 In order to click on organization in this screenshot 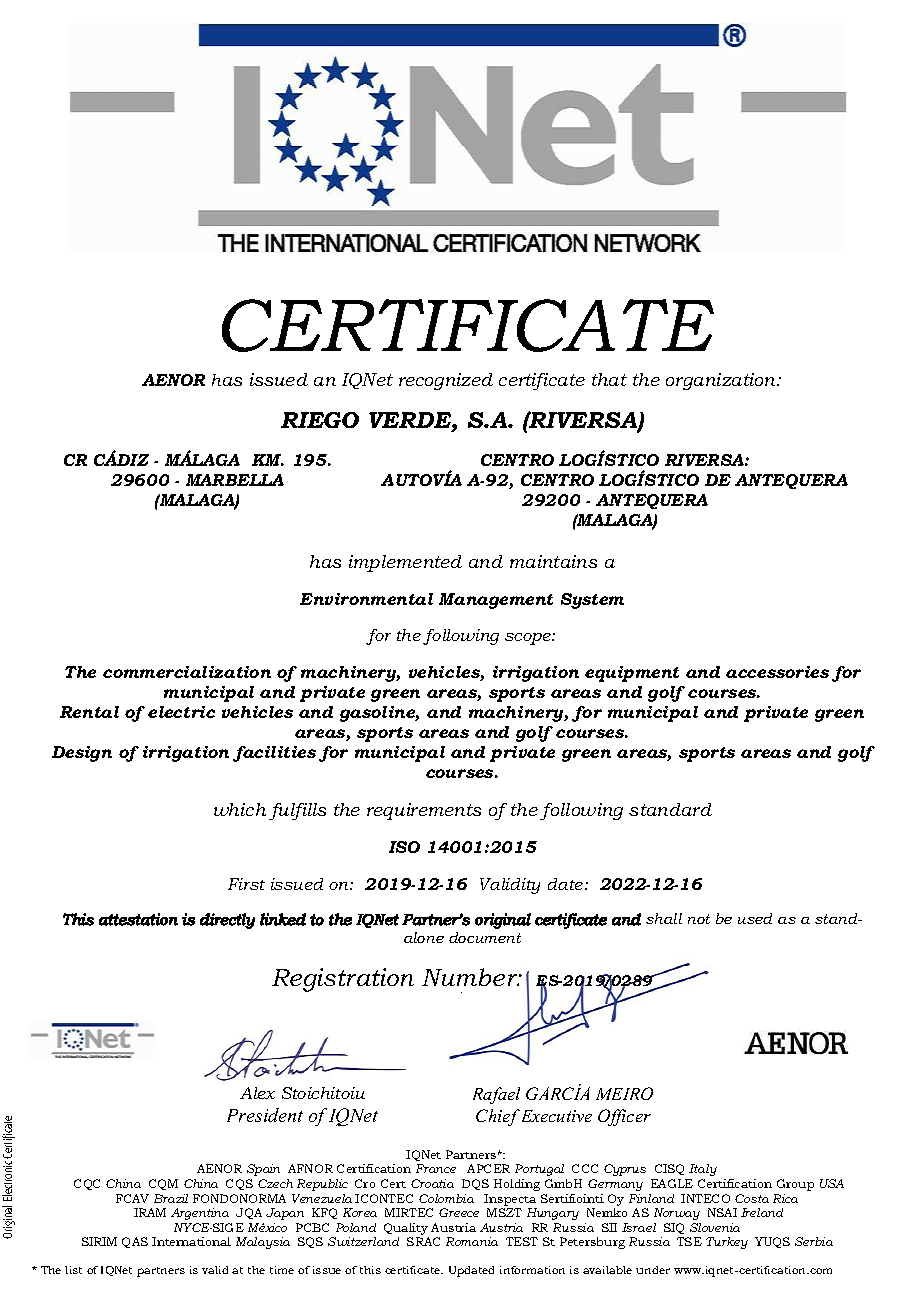, I will do `click(722, 381)`.
